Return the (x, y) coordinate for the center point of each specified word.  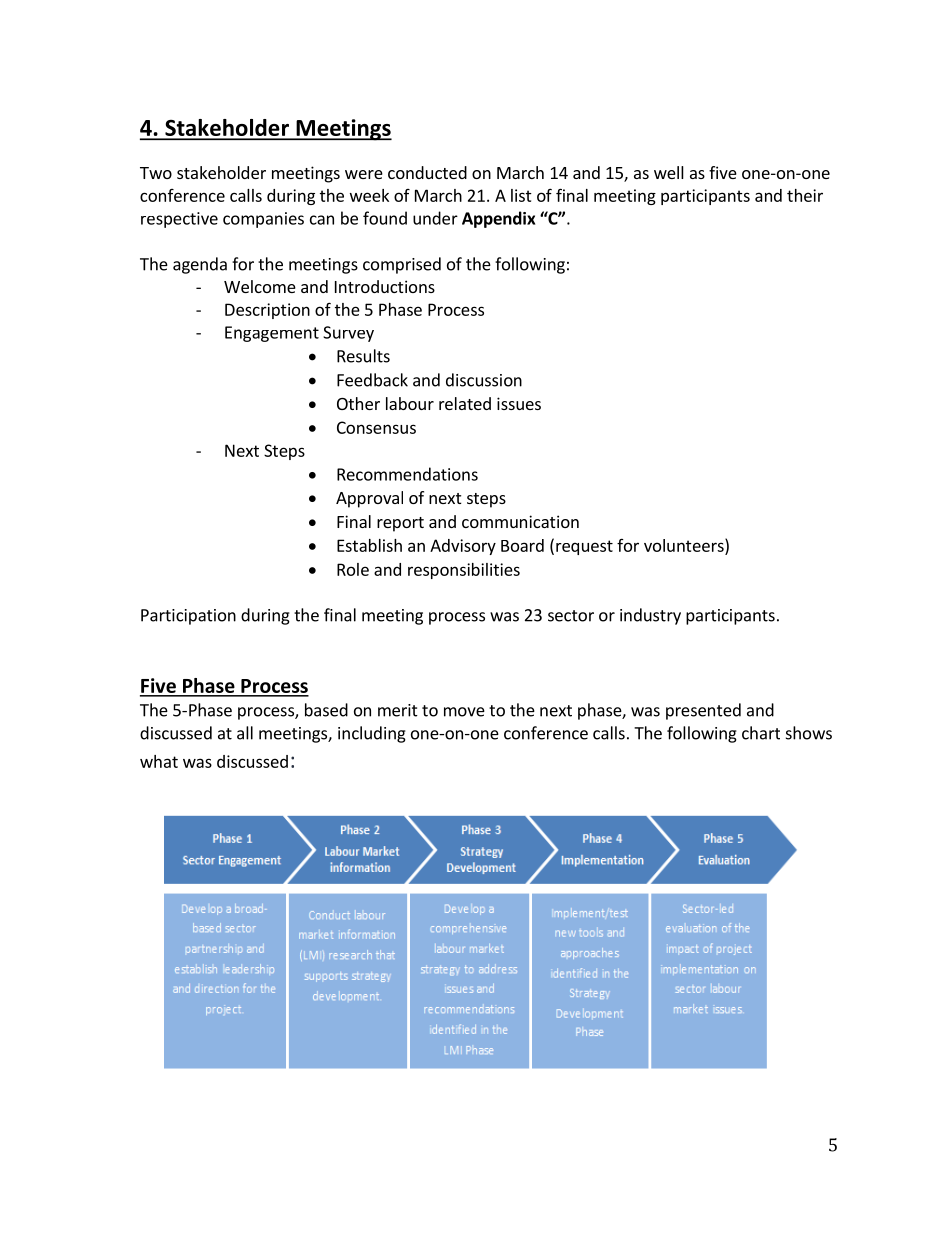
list (521, 195)
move (464, 712)
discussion (484, 380)
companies (263, 220)
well (669, 172)
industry (650, 616)
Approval (369, 499)
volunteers (685, 545)
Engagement (272, 334)
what (159, 761)
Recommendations (407, 474)
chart (761, 733)
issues (519, 403)
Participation (188, 617)
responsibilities (464, 571)
